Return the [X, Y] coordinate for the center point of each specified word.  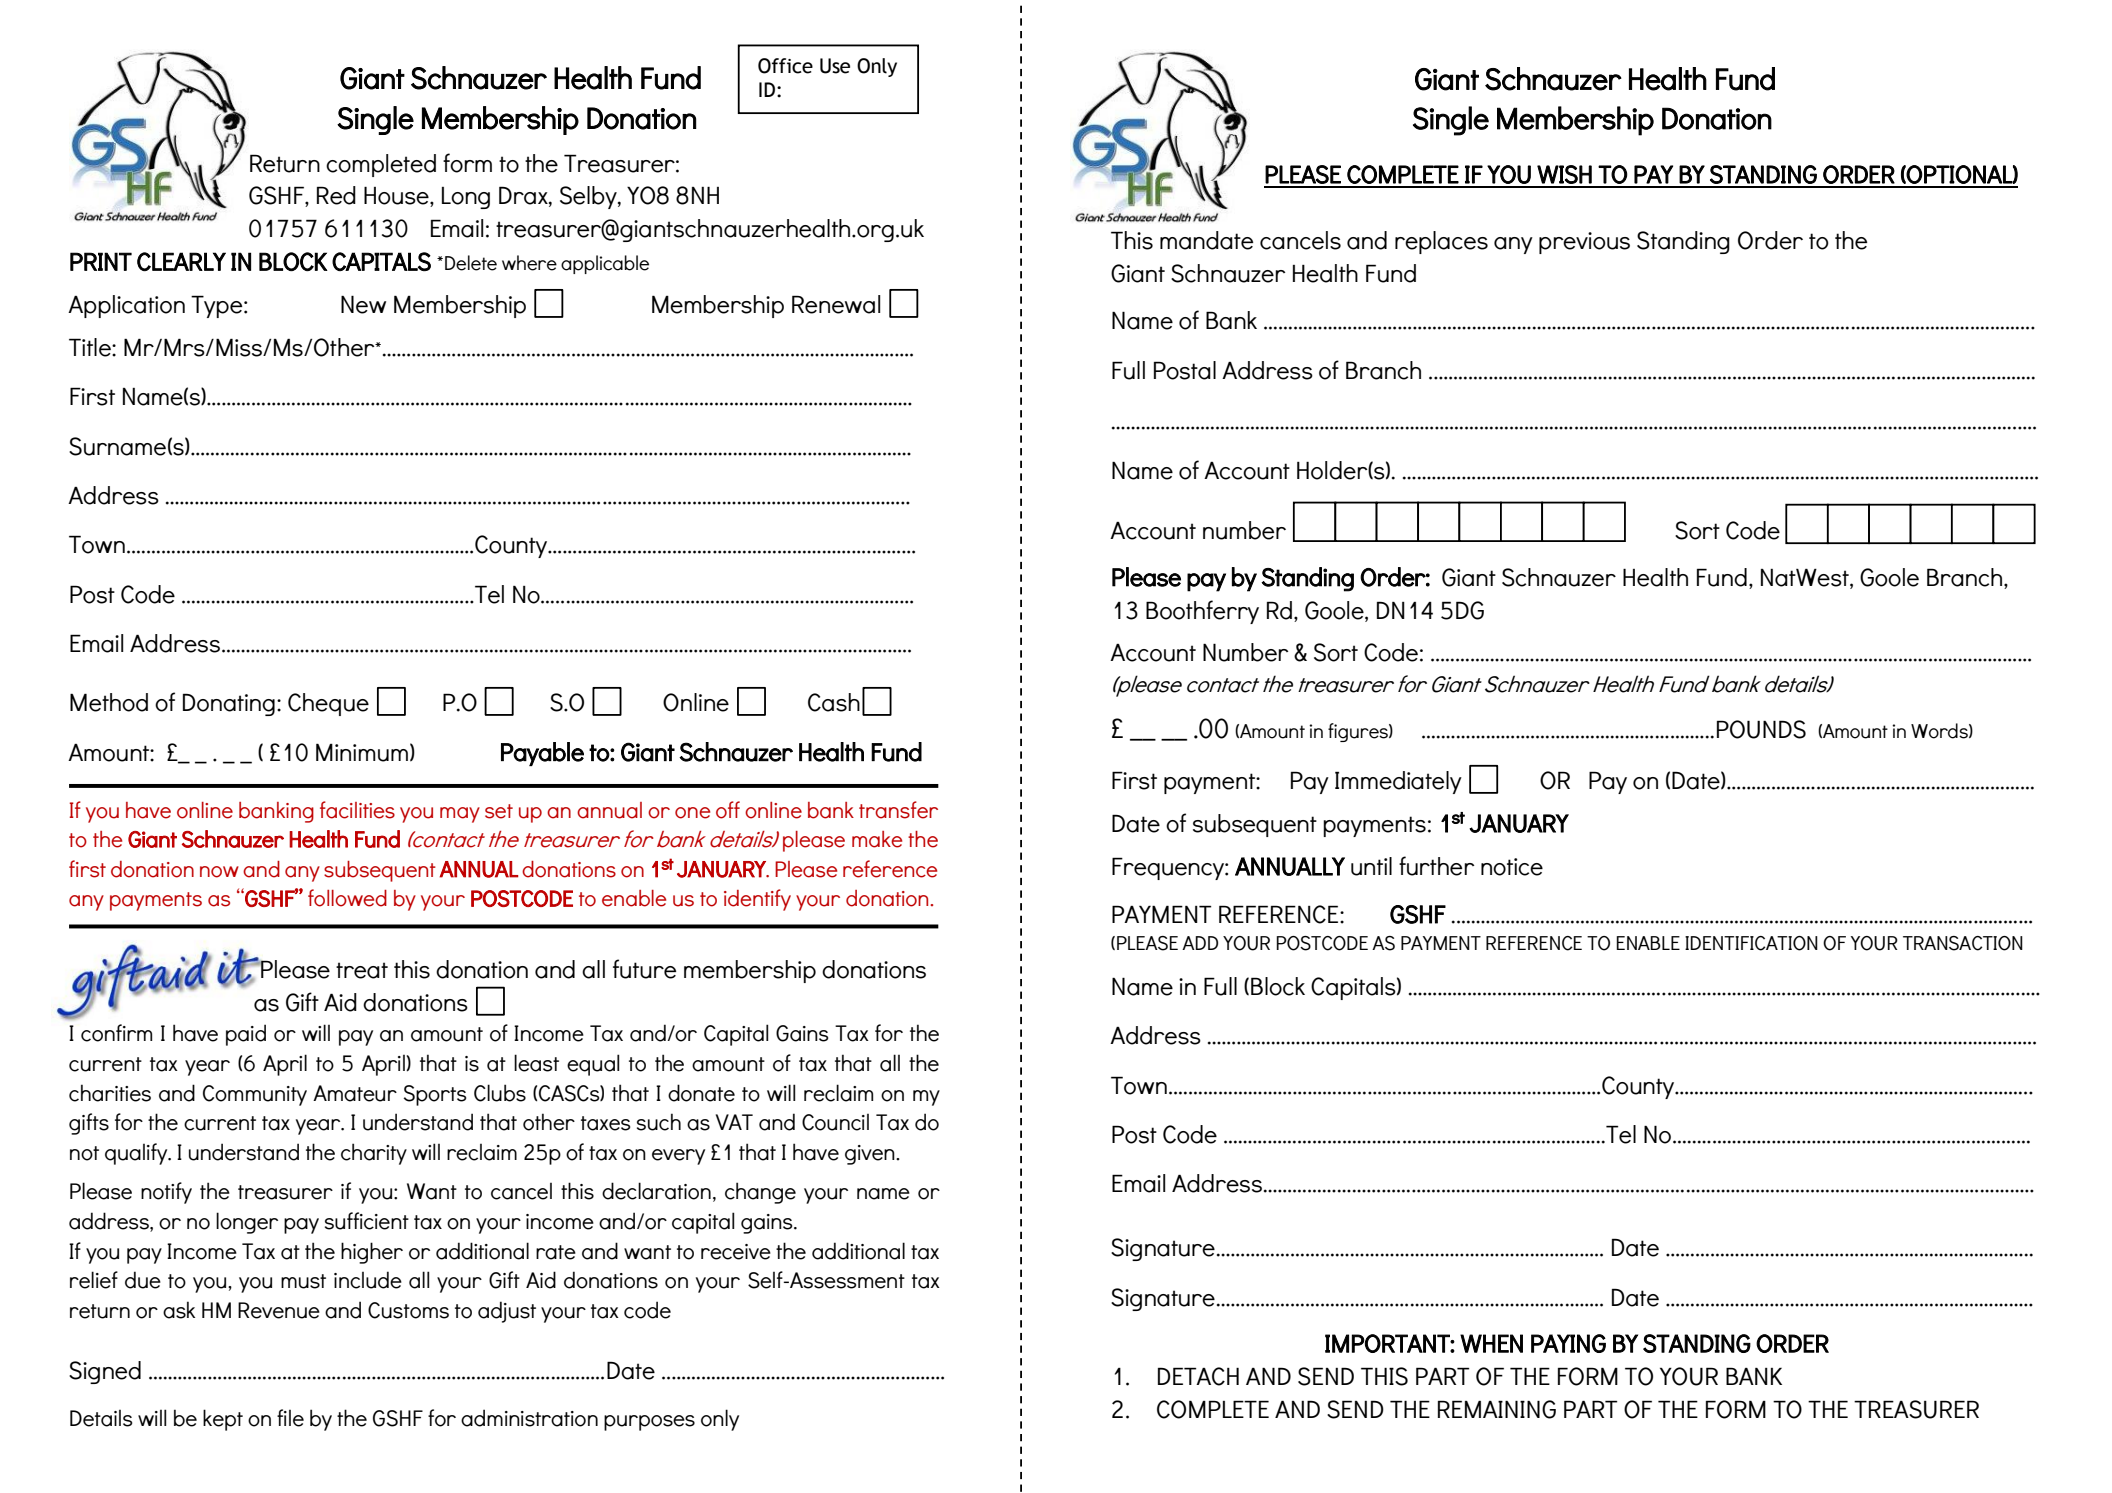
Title [91, 347]
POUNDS [1761, 729]
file [290, 1418]
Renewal [836, 304]
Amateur [355, 1093]
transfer [898, 810]
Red [336, 195]
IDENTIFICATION [1751, 943]
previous [1584, 243]
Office [785, 66]
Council [835, 1122]
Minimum [362, 752]
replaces [1441, 242]
